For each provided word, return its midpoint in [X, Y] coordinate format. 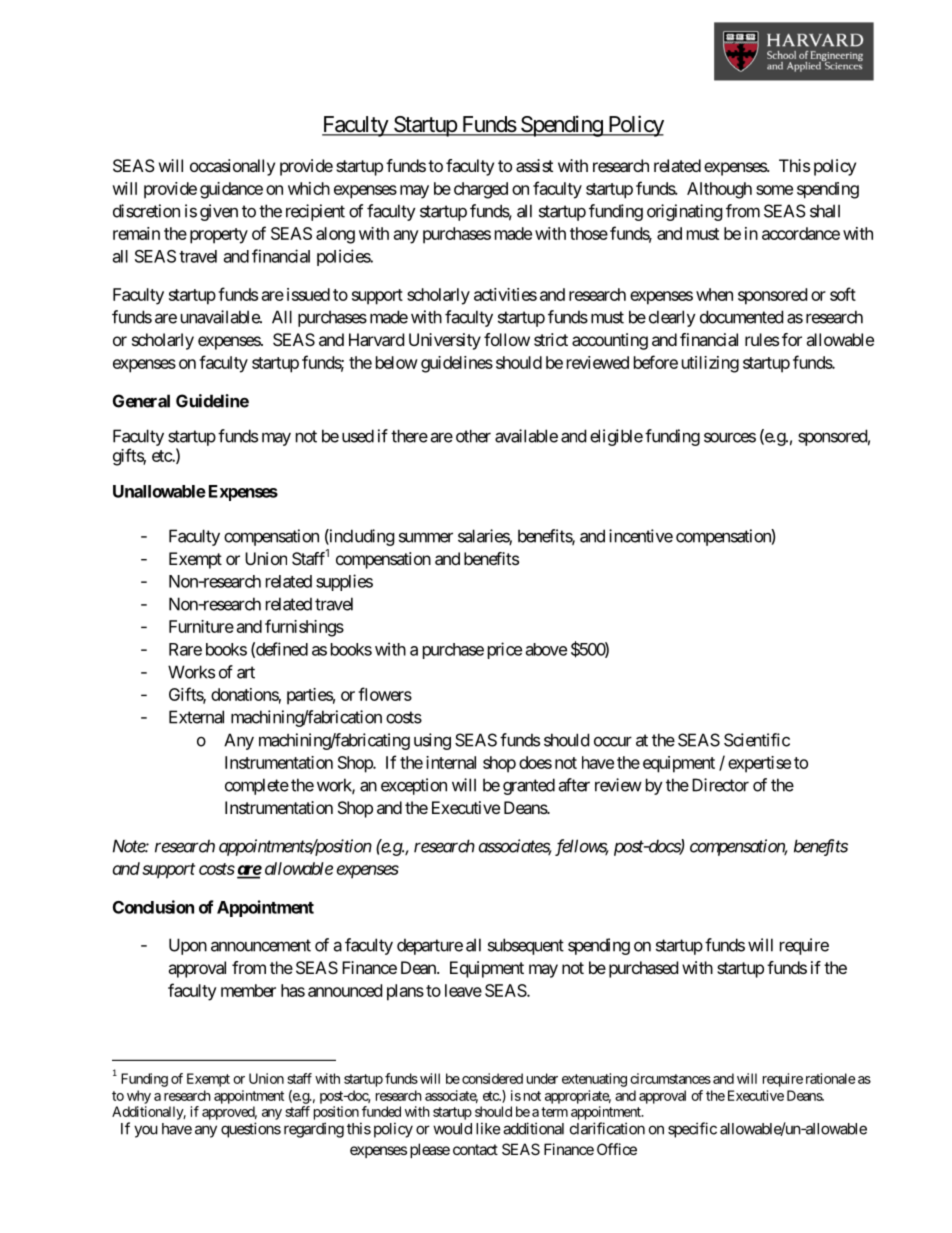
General [141, 401]
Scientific [757, 740]
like [488, 1128]
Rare [185, 649]
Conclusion [153, 907]
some [774, 190]
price [505, 650]
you [146, 1131]
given [219, 212]
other [473, 436]
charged [481, 190]
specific [692, 1130]
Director [720, 785]
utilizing [710, 364]
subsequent [526, 946]
